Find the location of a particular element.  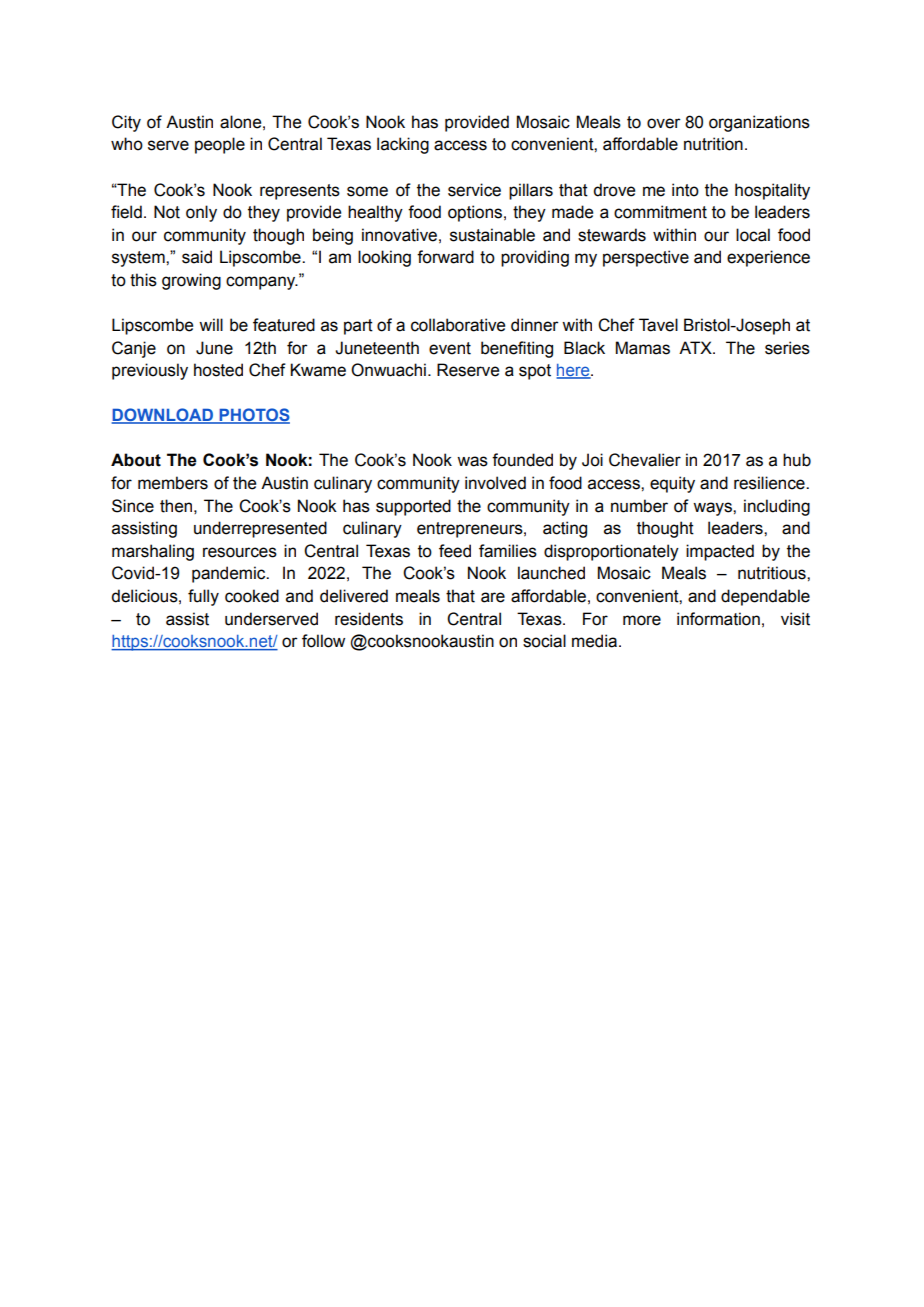

ATX is located at coordinates (696, 347).
